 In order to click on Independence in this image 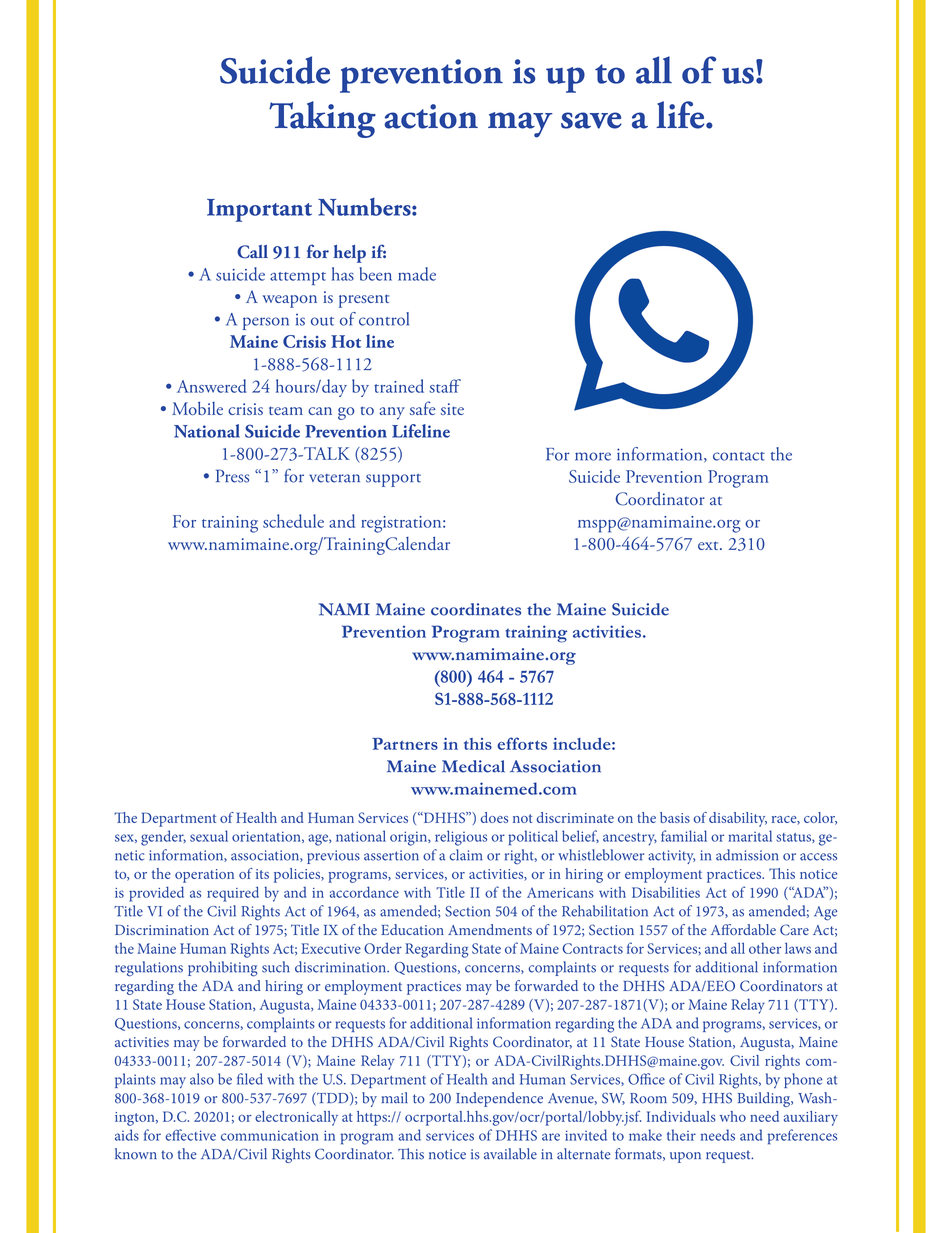, I will do `click(499, 1099)`.
